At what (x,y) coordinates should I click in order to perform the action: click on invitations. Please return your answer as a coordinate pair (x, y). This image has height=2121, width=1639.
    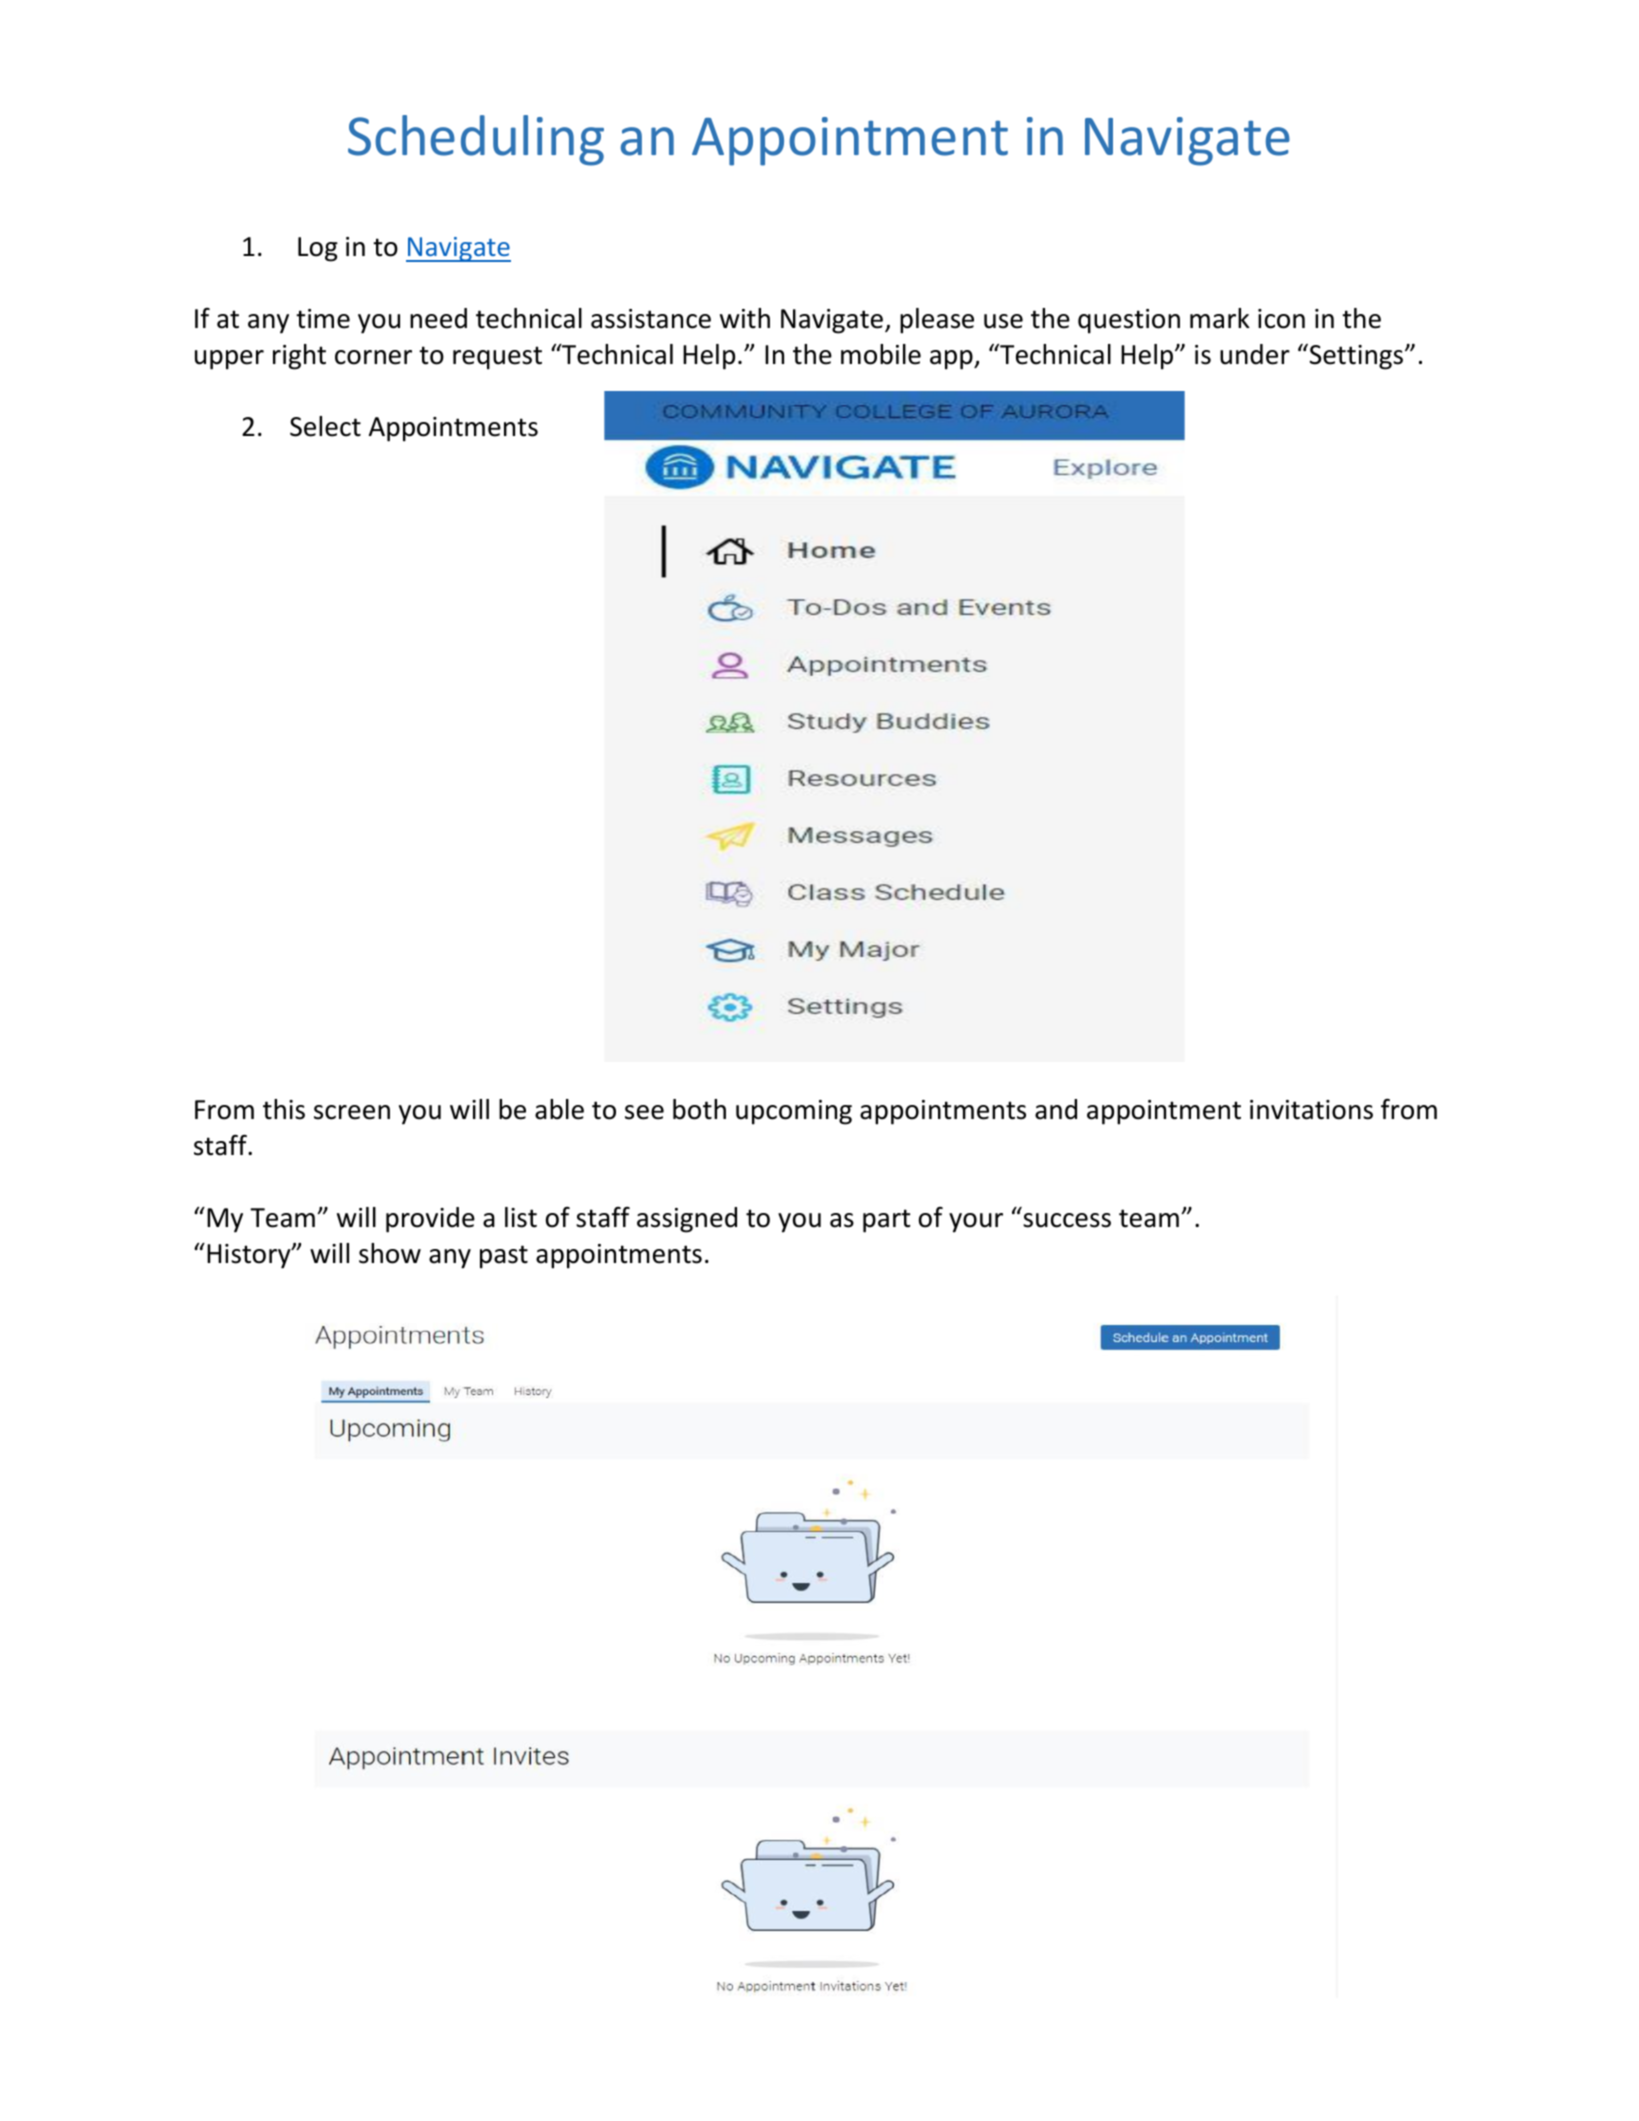
    Looking at the image, I should click on (1311, 1110).
